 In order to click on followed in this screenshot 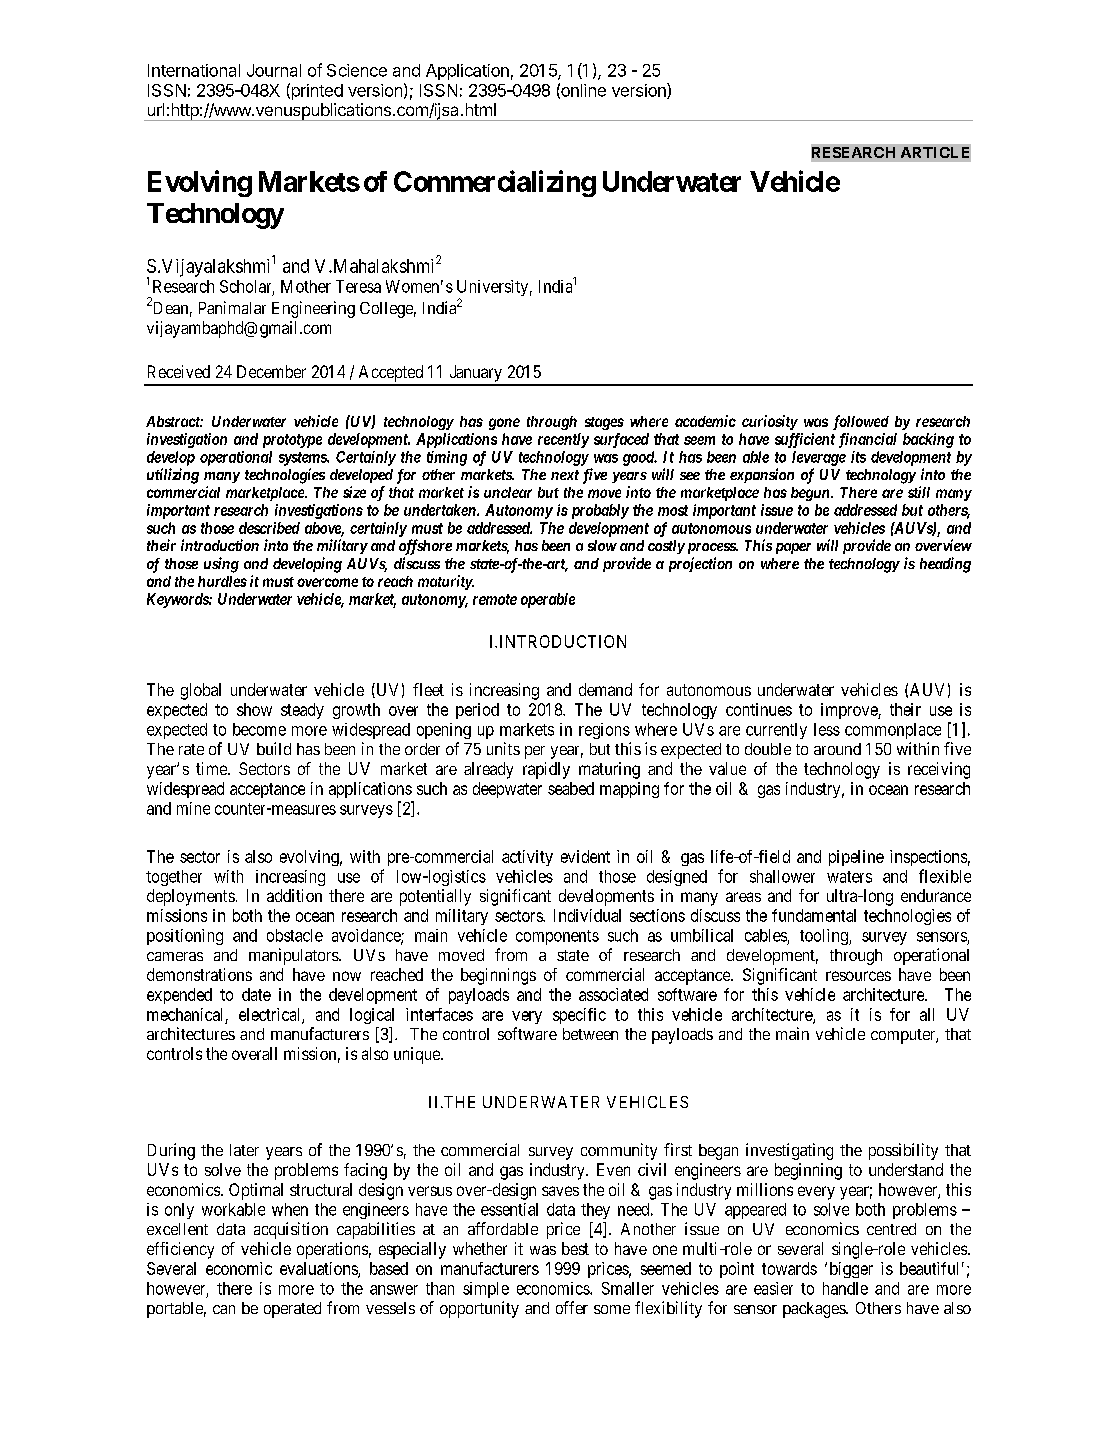, I will do `click(861, 422)`.
